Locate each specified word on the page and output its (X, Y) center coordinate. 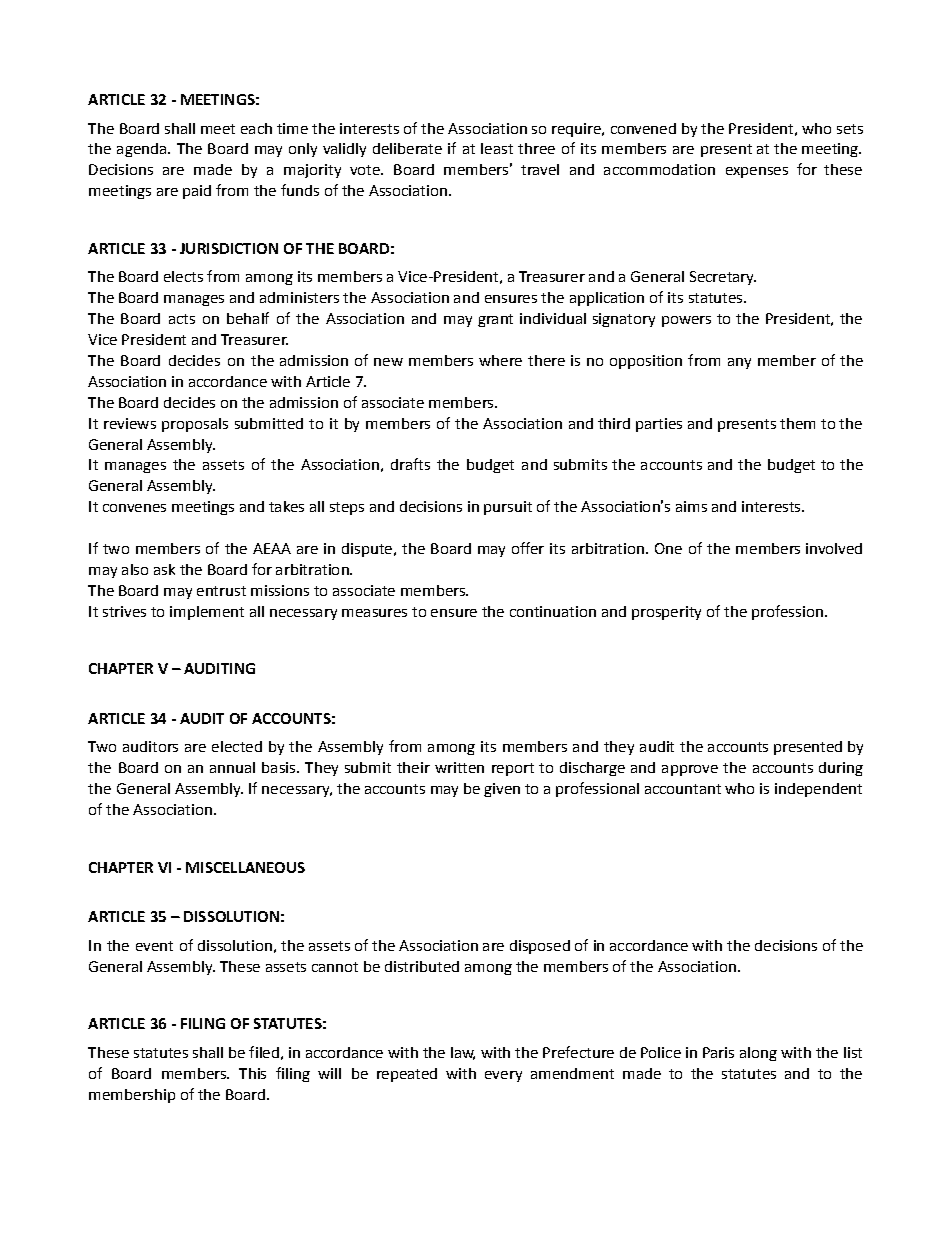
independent (818, 790)
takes (286, 506)
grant (495, 320)
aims (691, 506)
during (841, 769)
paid (197, 192)
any (739, 363)
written (459, 767)
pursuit (508, 508)
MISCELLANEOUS (245, 867)
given (502, 790)
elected (237, 746)
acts (182, 319)
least (497, 148)
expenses (757, 172)
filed (264, 1052)
